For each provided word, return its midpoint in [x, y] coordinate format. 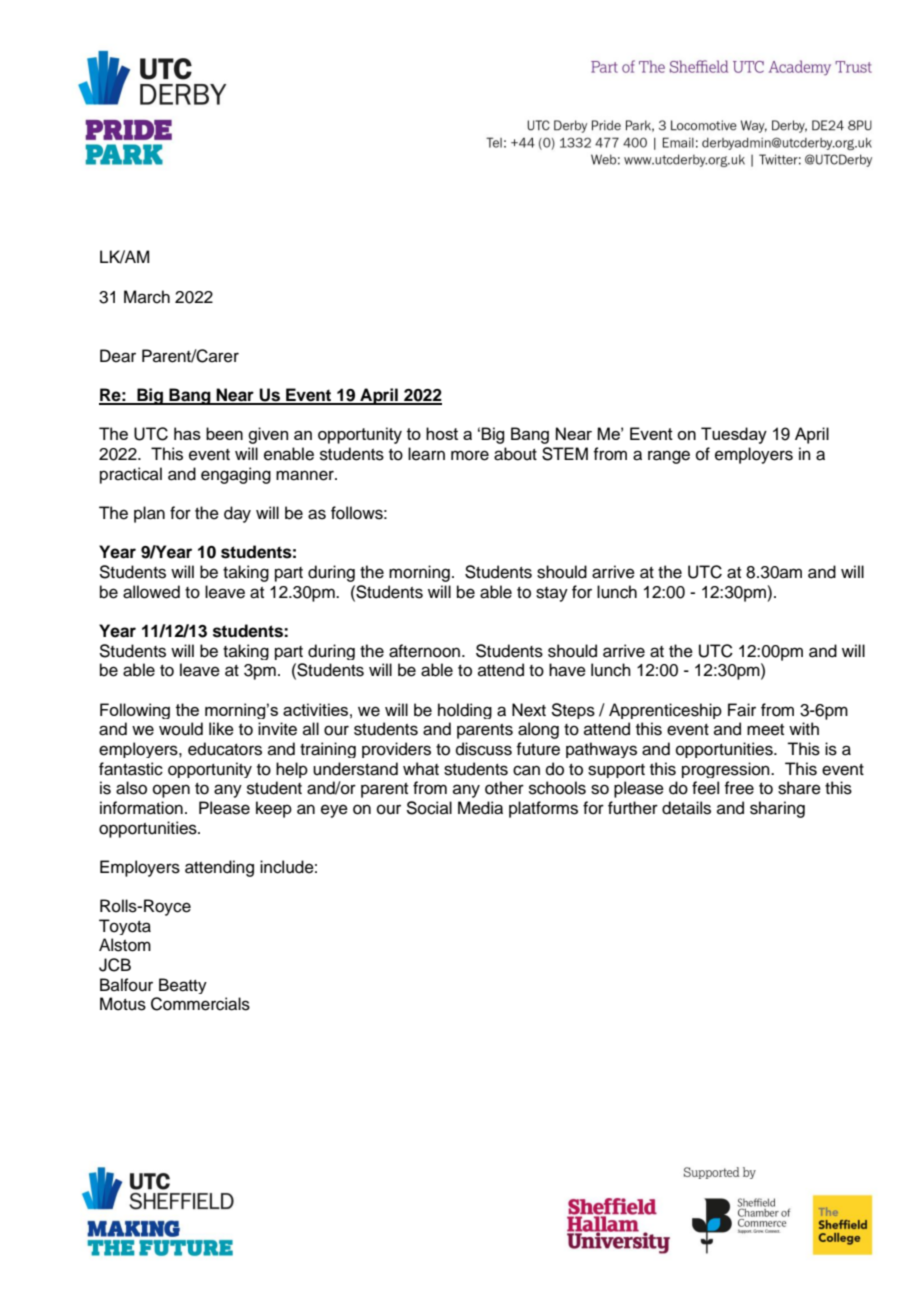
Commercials [200, 1004]
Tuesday [734, 435]
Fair [742, 710]
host [442, 433]
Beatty [183, 986]
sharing [777, 809]
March [147, 297]
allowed [151, 592]
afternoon [426, 651]
